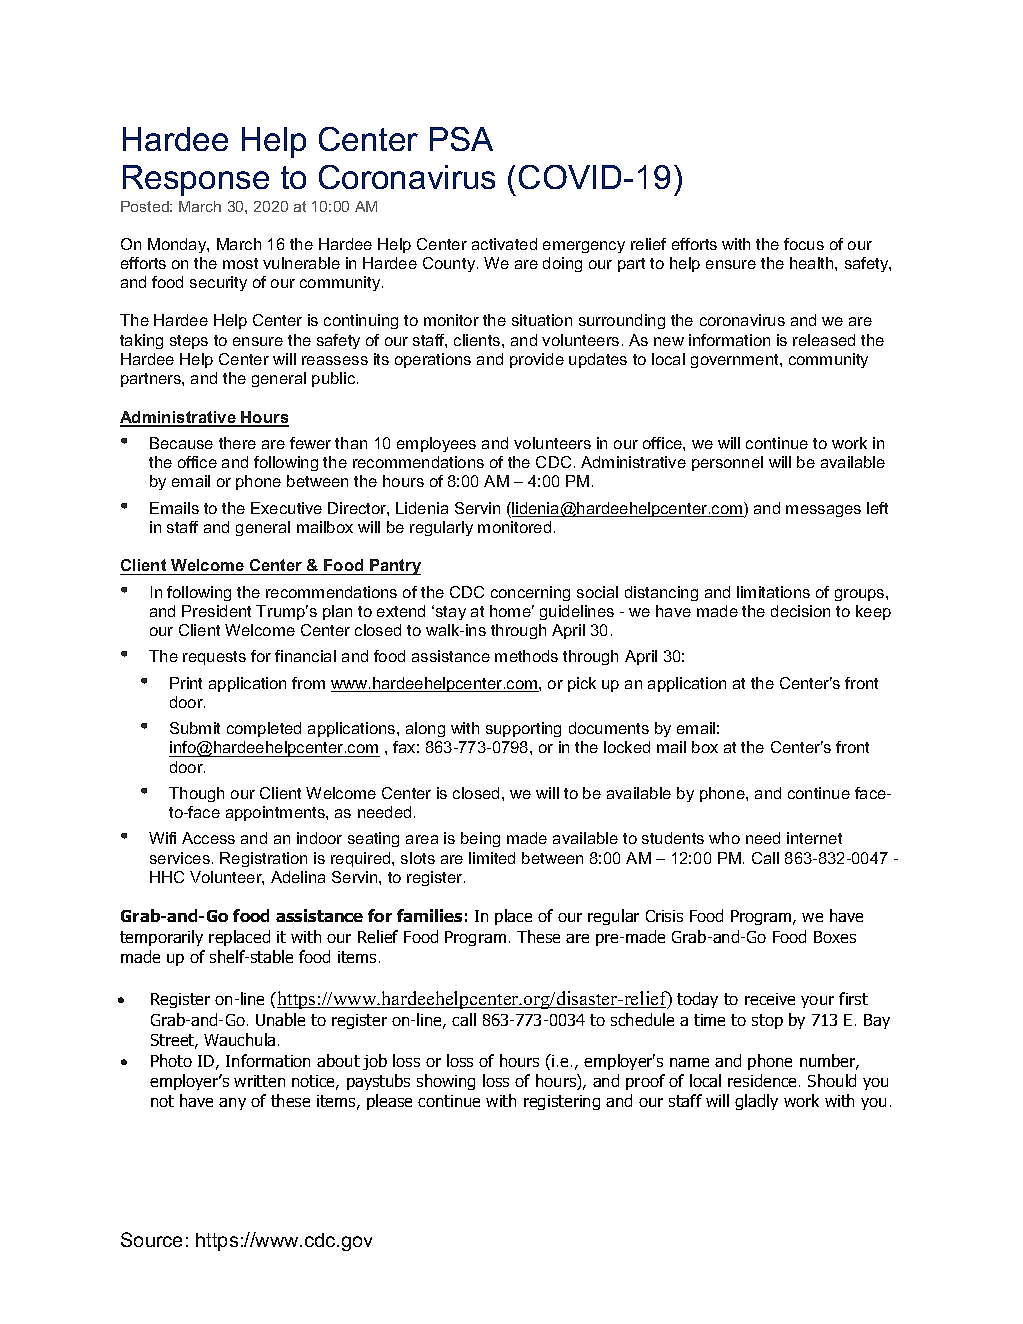 The height and width of the page is (1324, 1023). I want to click on focus, so click(804, 244).
